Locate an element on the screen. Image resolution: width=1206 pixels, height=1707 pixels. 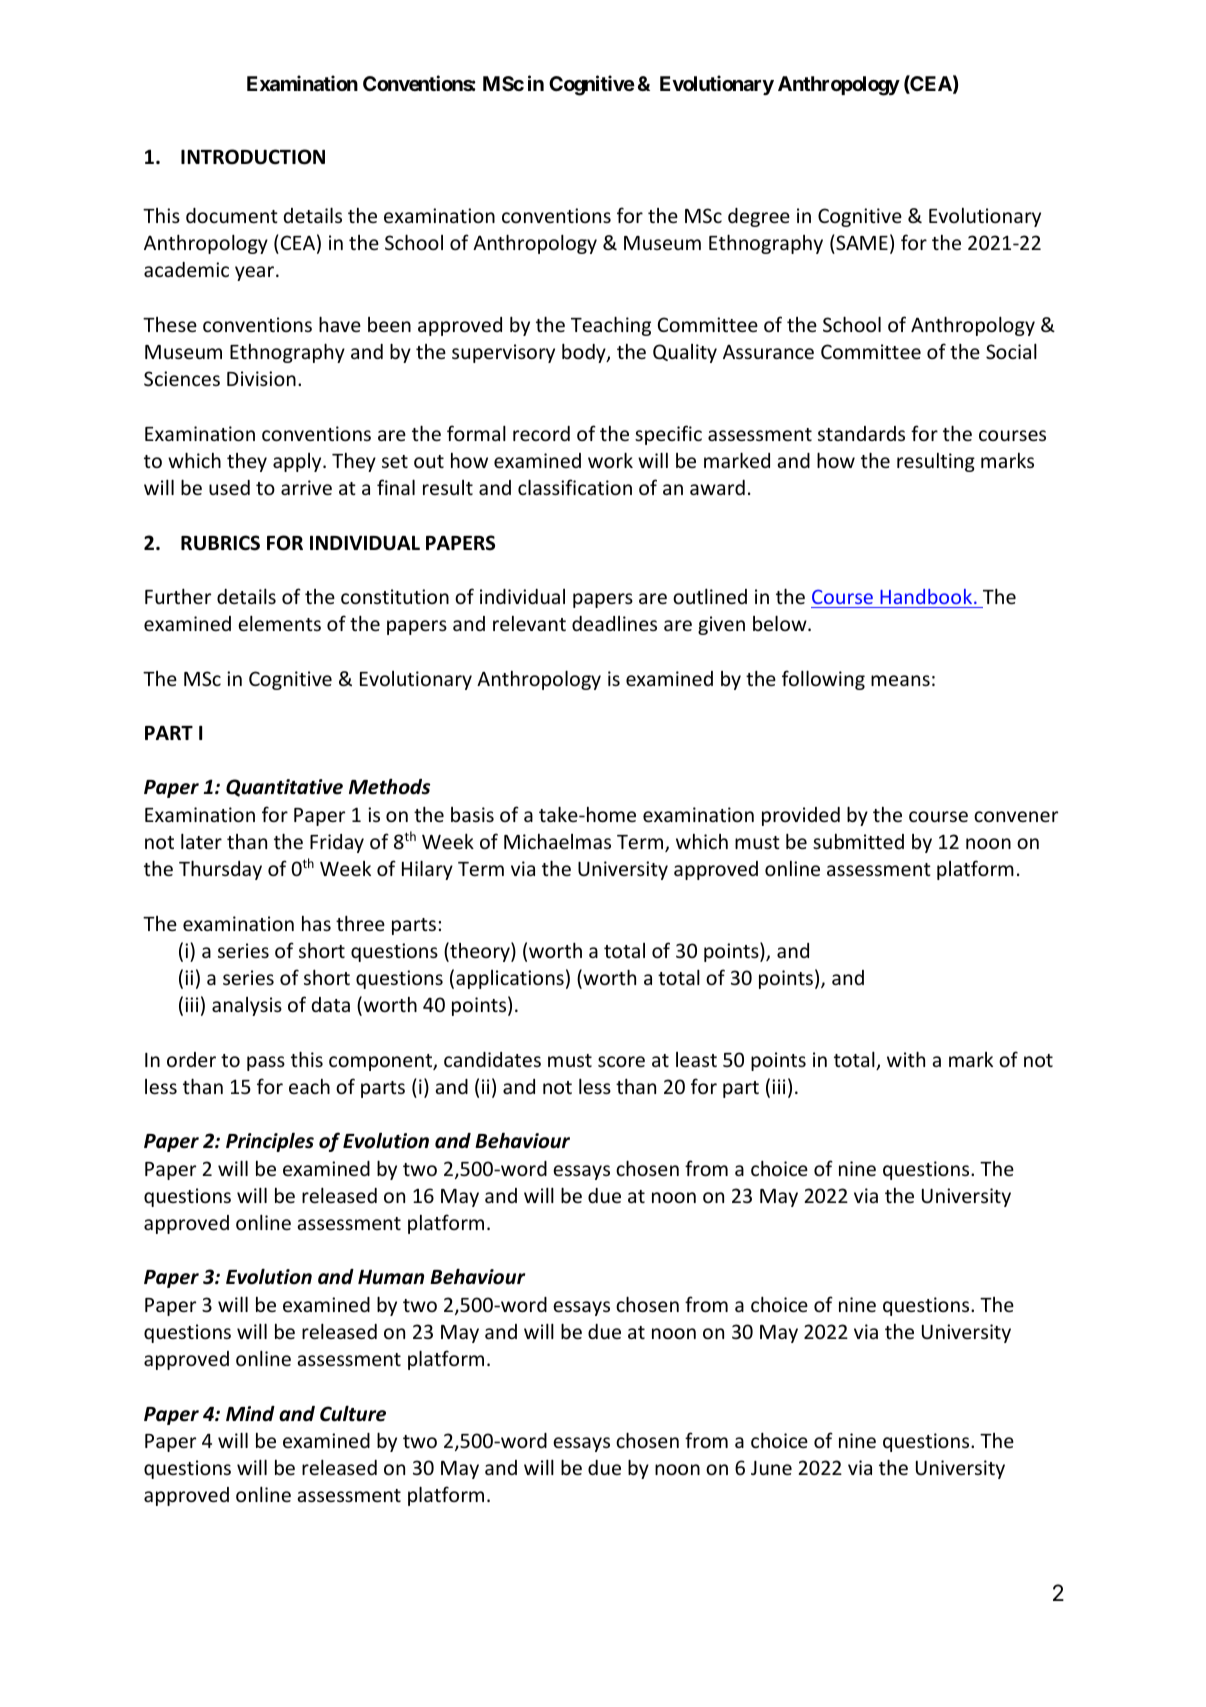
degree is located at coordinates (759, 217).
